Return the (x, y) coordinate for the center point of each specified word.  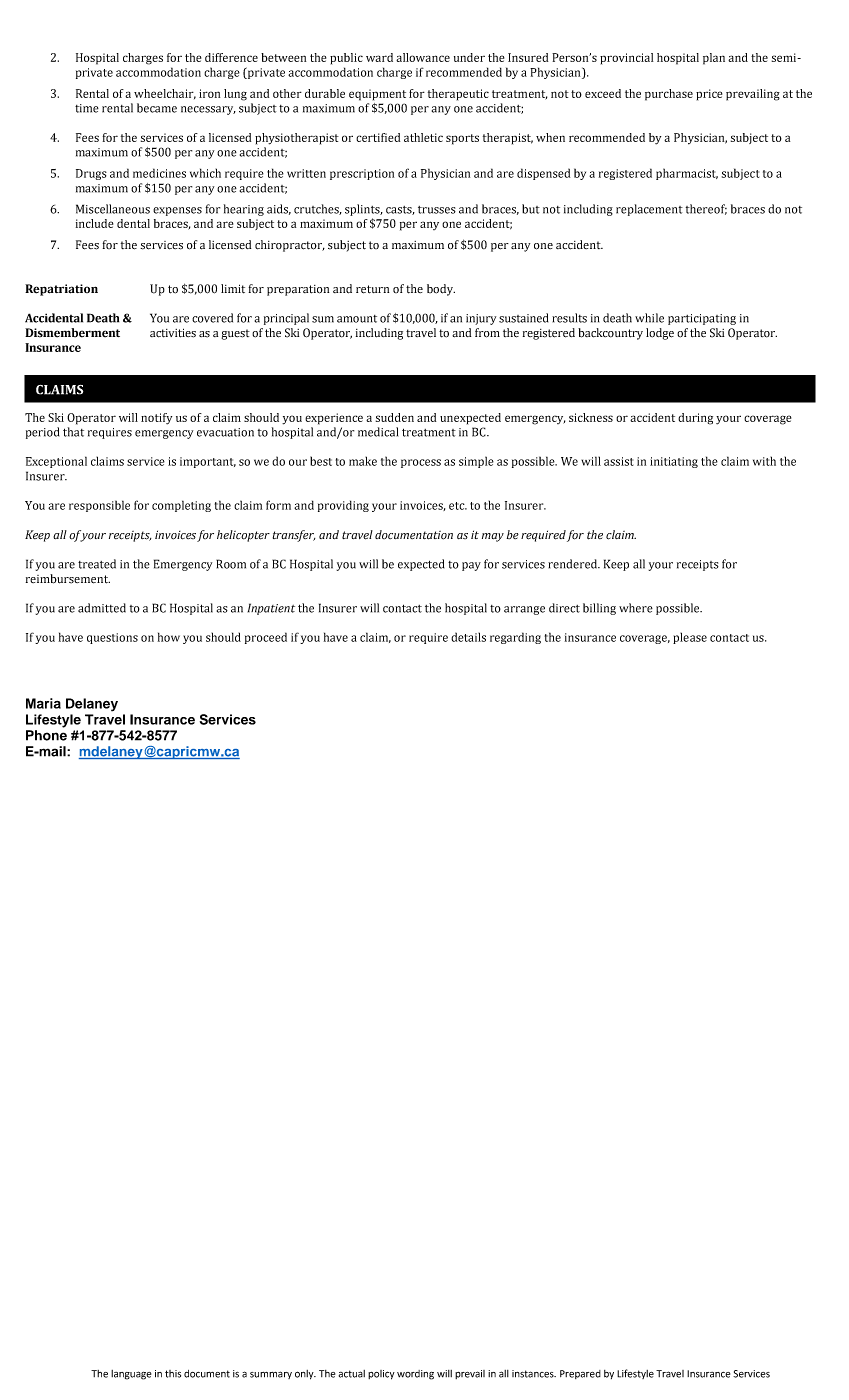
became (157, 108)
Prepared (580, 1374)
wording (415, 1375)
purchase (669, 95)
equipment (377, 95)
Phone (46, 735)
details (468, 637)
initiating (674, 462)
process (421, 463)
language (131, 1375)
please (690, 638)
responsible (99, 506)
